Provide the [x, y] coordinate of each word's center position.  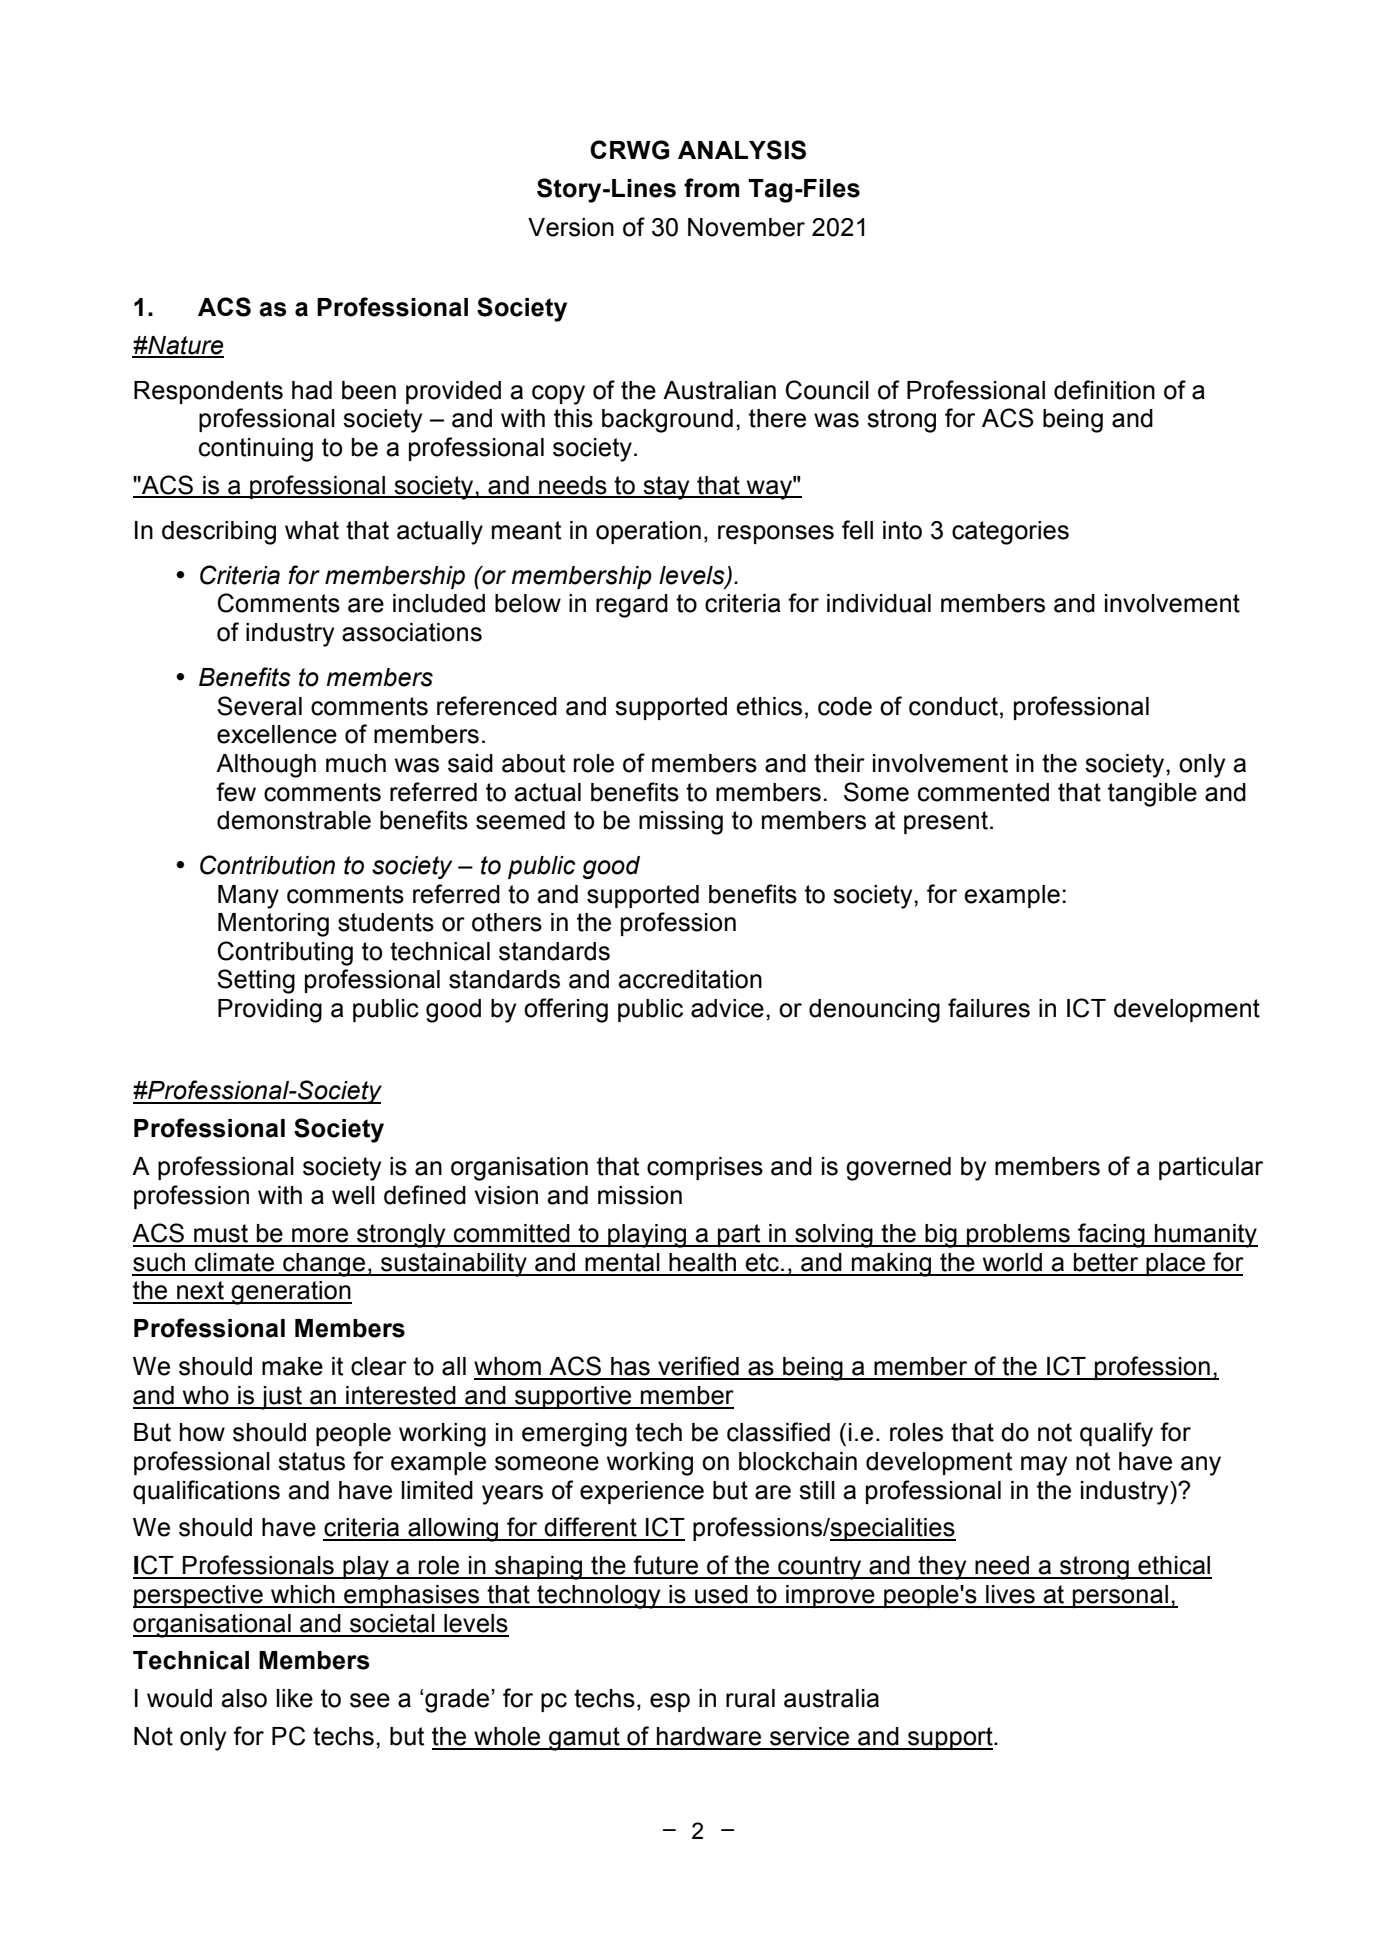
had [312, 390]
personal [1120, 1596]
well [353, 1195]
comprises [705, 1168]
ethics [769, 706]
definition [1104, 390]
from [711, 188]
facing [1111, 1235]
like [295, 1698]
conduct [953, 706]
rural [750, 1698]
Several [259, 706]
